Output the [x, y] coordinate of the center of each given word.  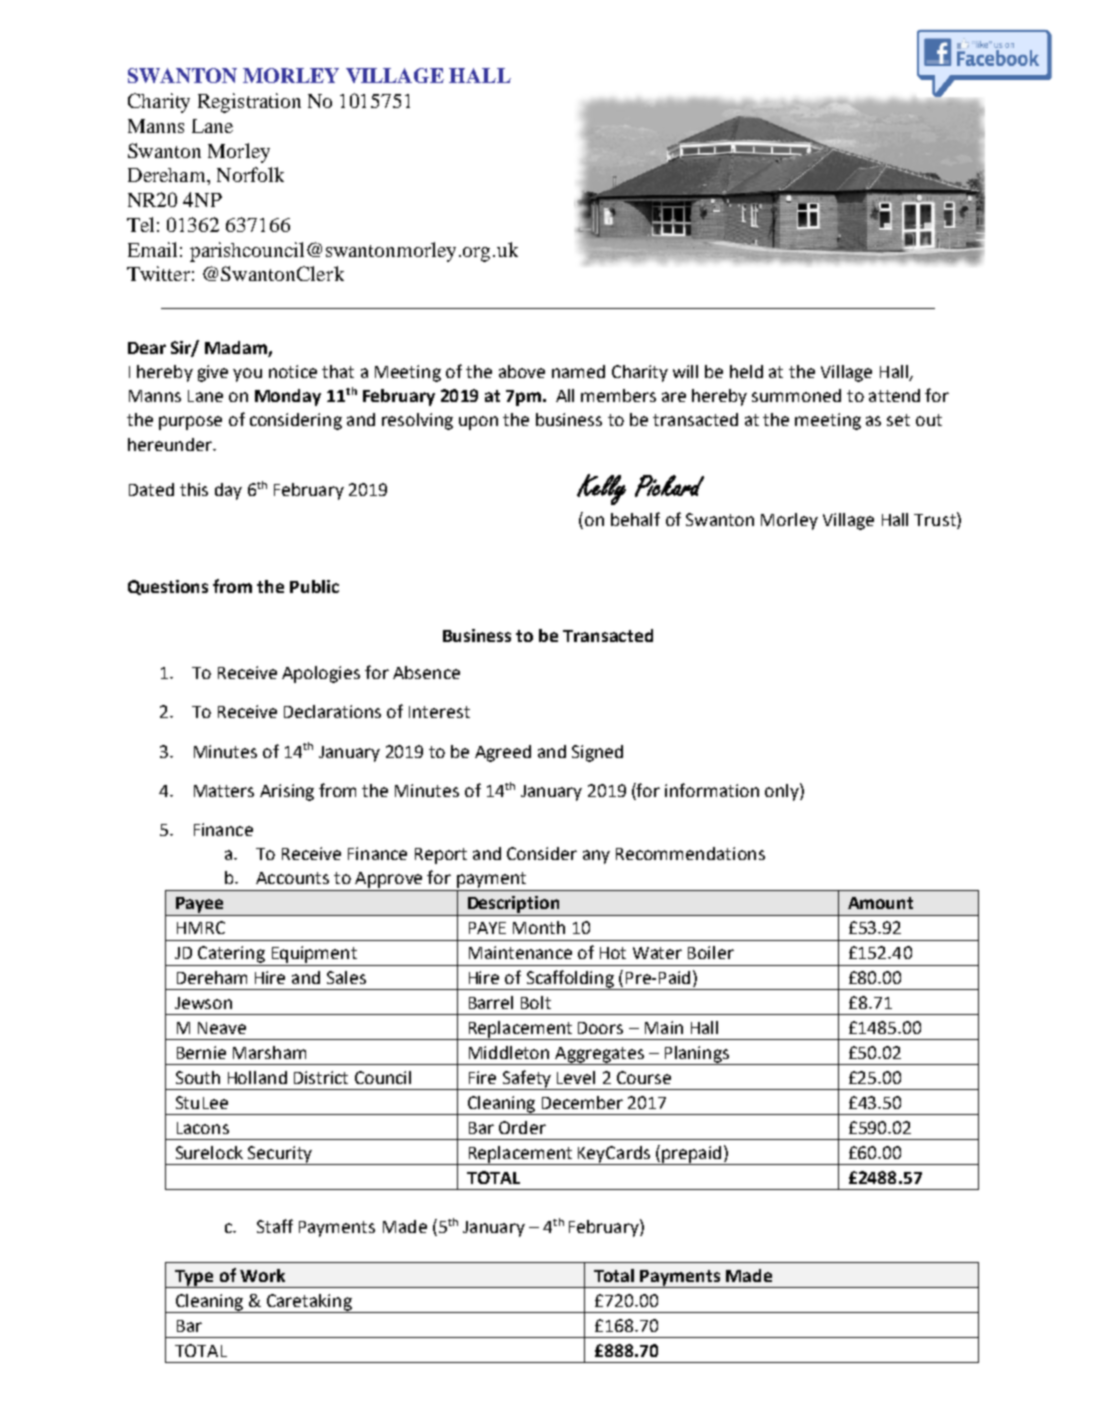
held [746, 371]
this [194, 489]
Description [513, 904]
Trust [936, 519]
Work [262, 1275]
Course [644, 1077]
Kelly [601, 489]
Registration [249, 103]
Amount [880, 903]
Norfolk [250, 174]
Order [522, 1127]
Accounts [292, 878]
